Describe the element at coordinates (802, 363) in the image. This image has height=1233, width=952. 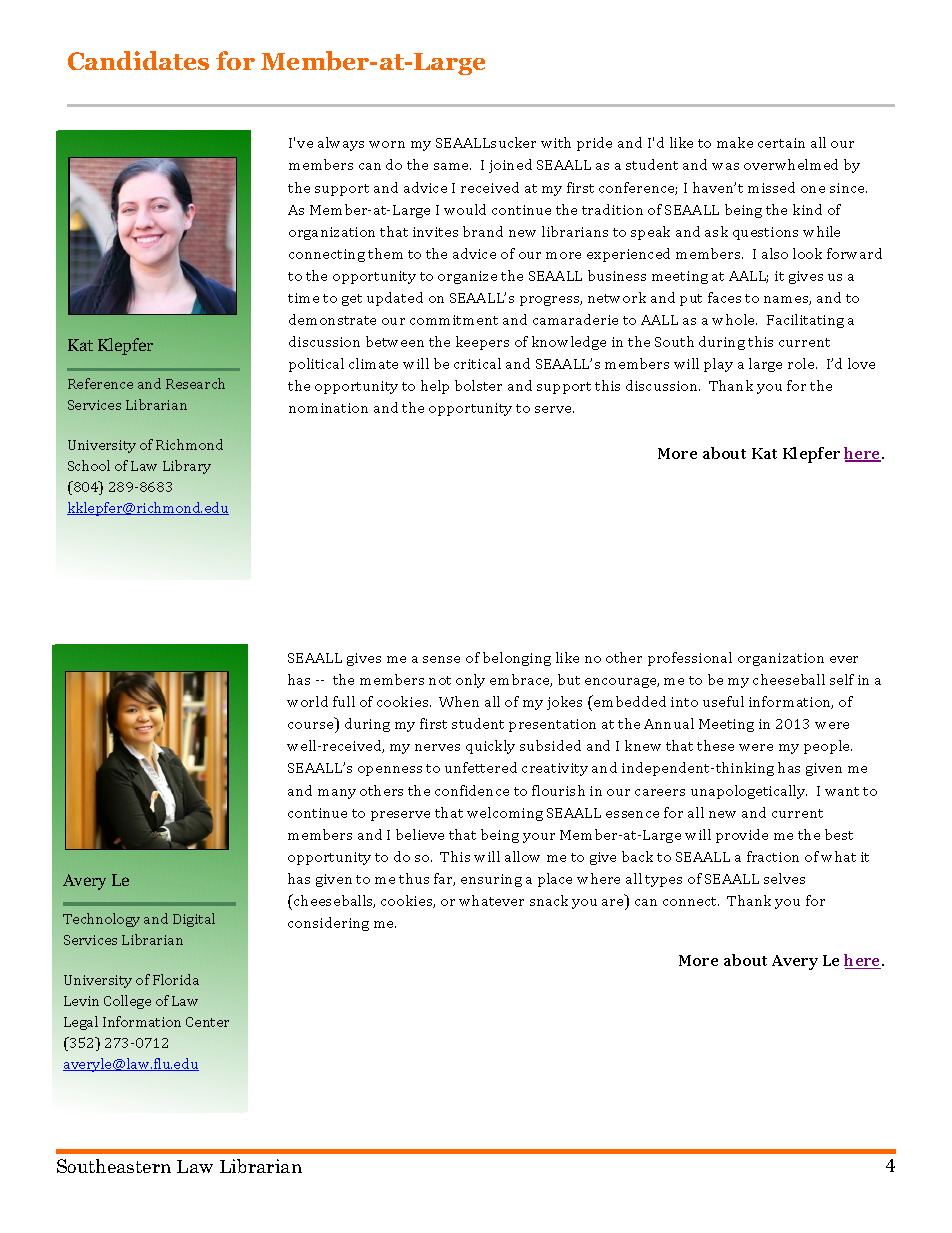
I see `role` at that location.
